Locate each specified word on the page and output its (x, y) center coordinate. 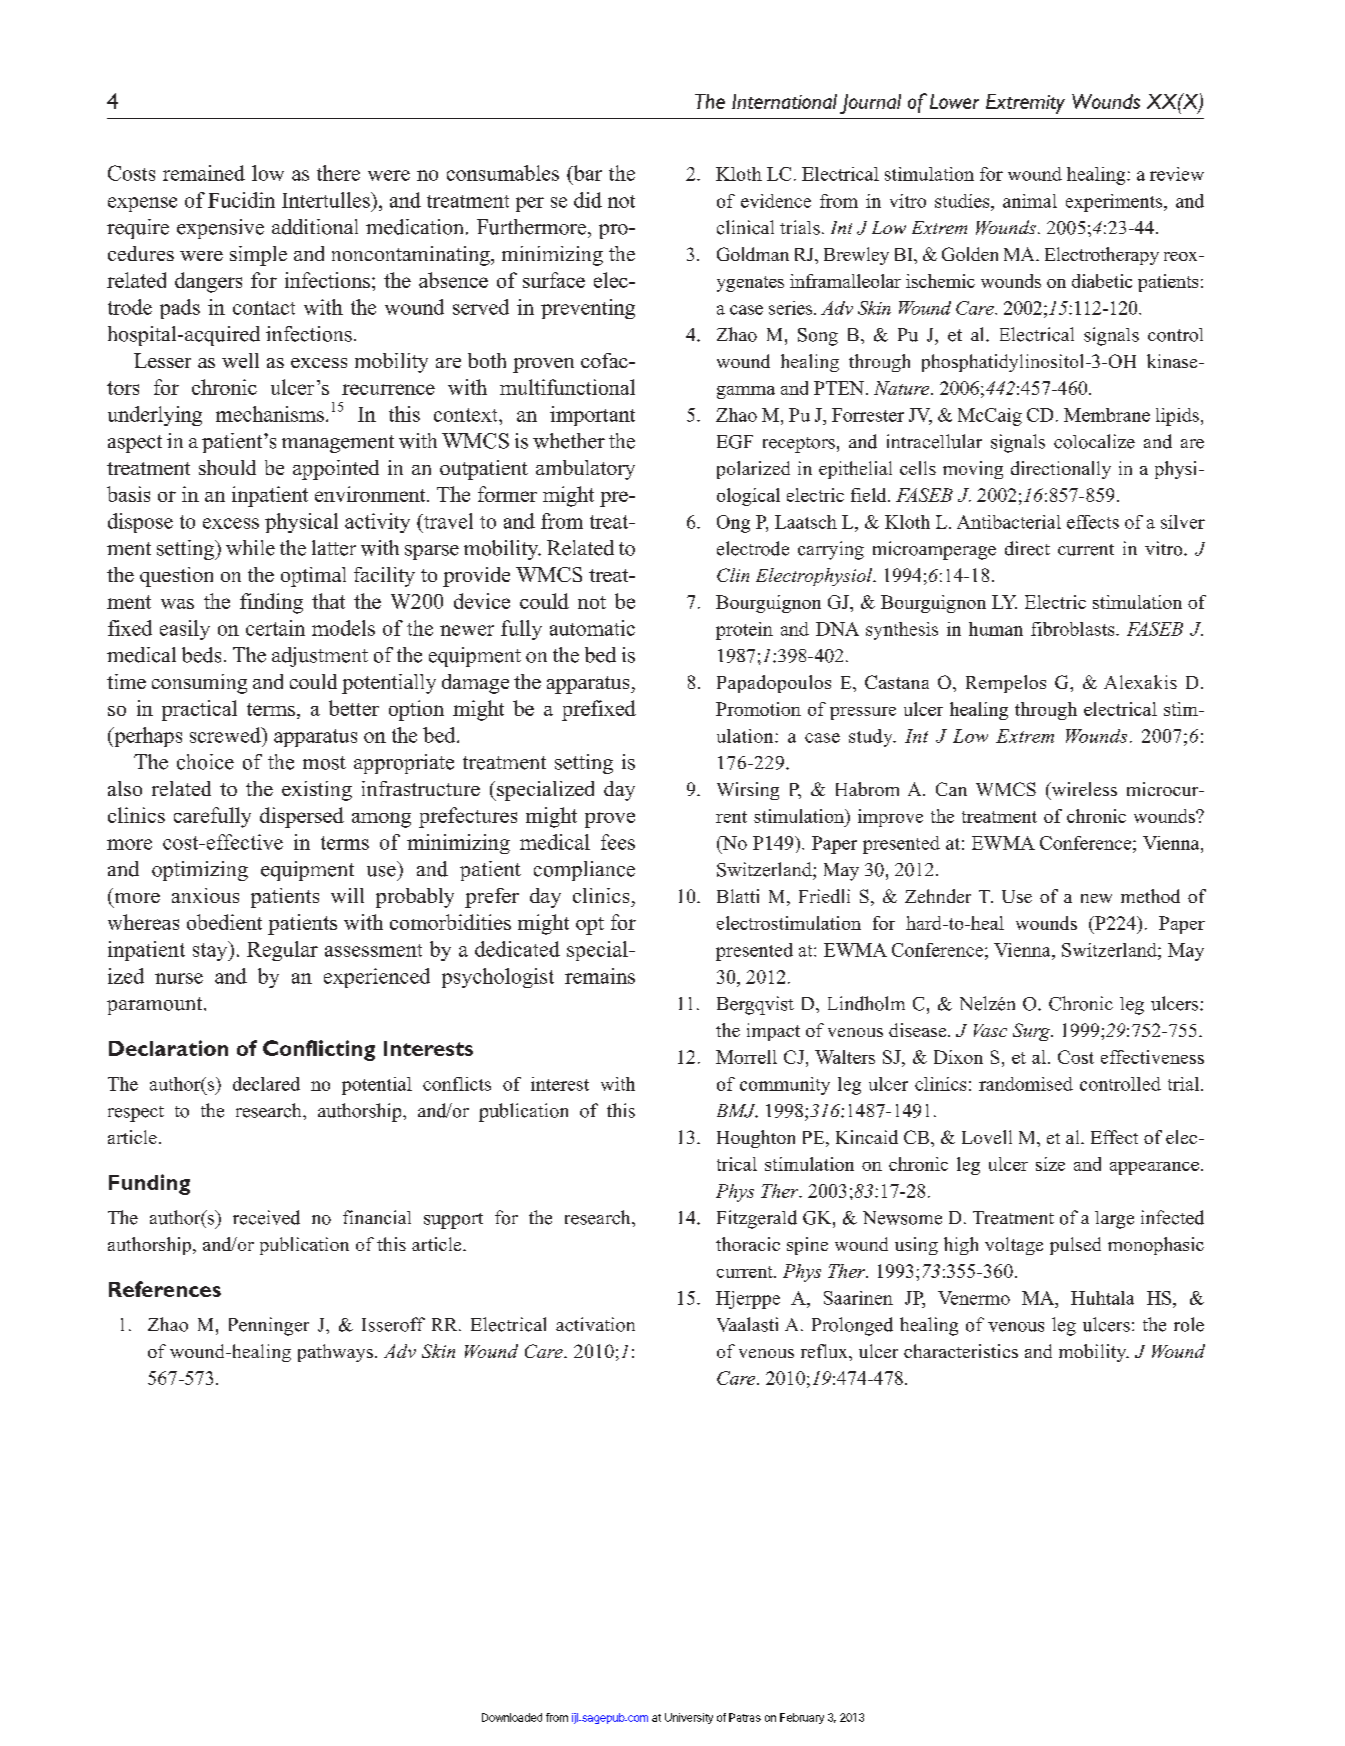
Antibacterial (1009, 522)
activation (595, 1324)
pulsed (1075, 1246)
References (165, 1289)
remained (204, 173)
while (250, 548)
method (1150, 896)
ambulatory (585, 470)
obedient (224, 922)
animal (1030, 201)
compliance (584, 871)
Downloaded (512, 1717)
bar (586, 173)
